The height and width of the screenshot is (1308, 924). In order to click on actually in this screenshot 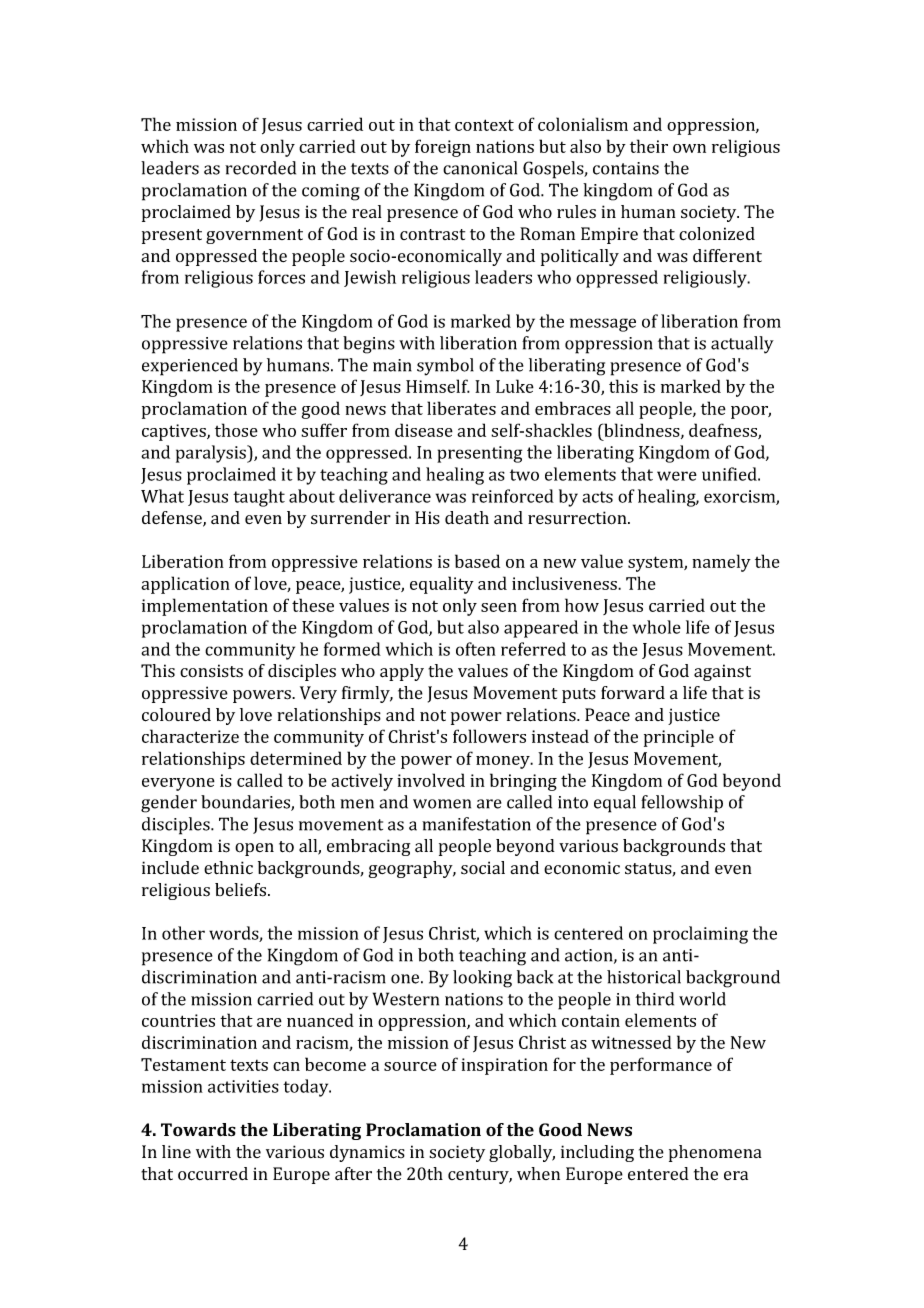, I will do `click(742, 345)`.
